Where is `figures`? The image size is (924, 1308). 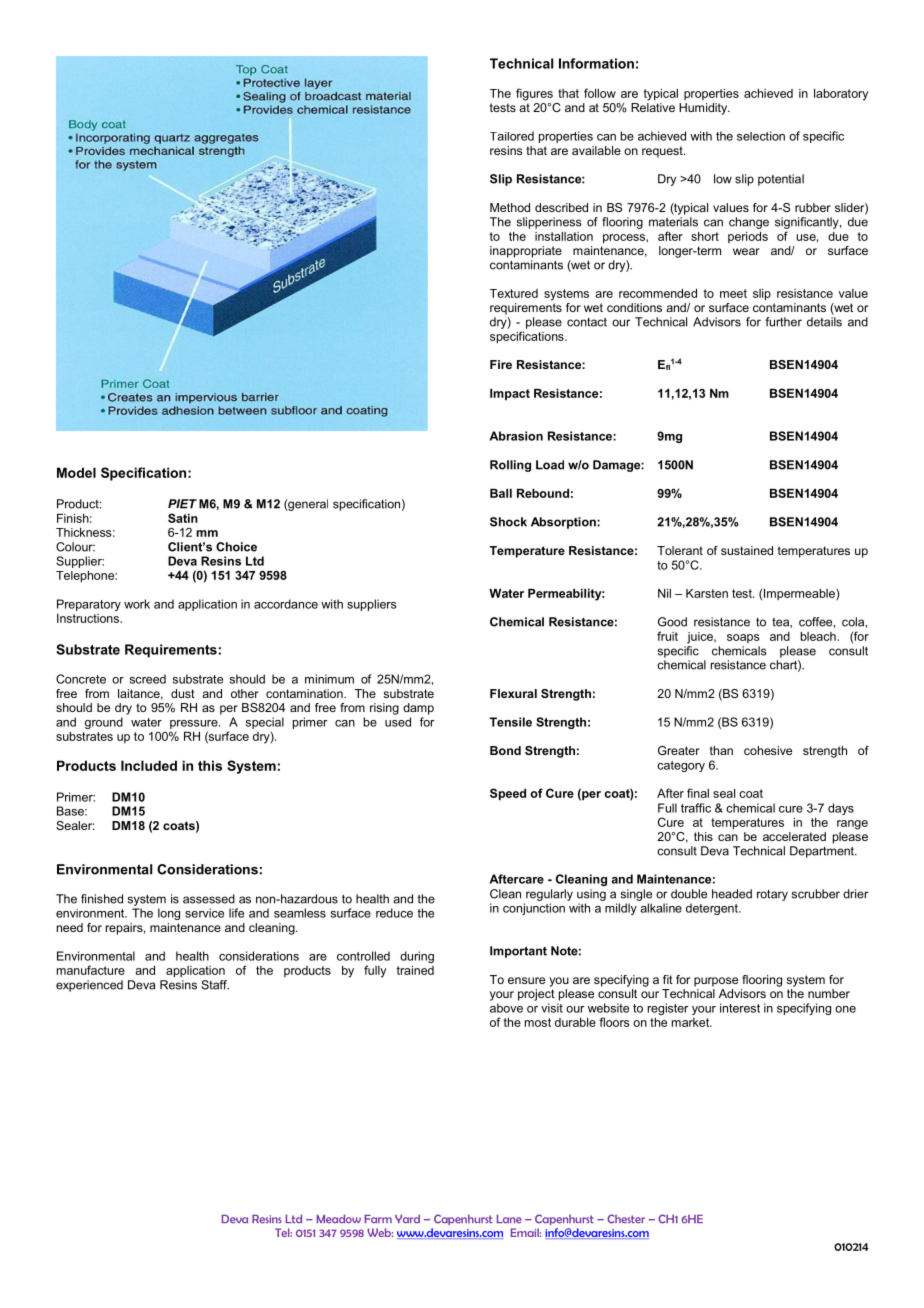
figures is located at coordinates (534, 94).
